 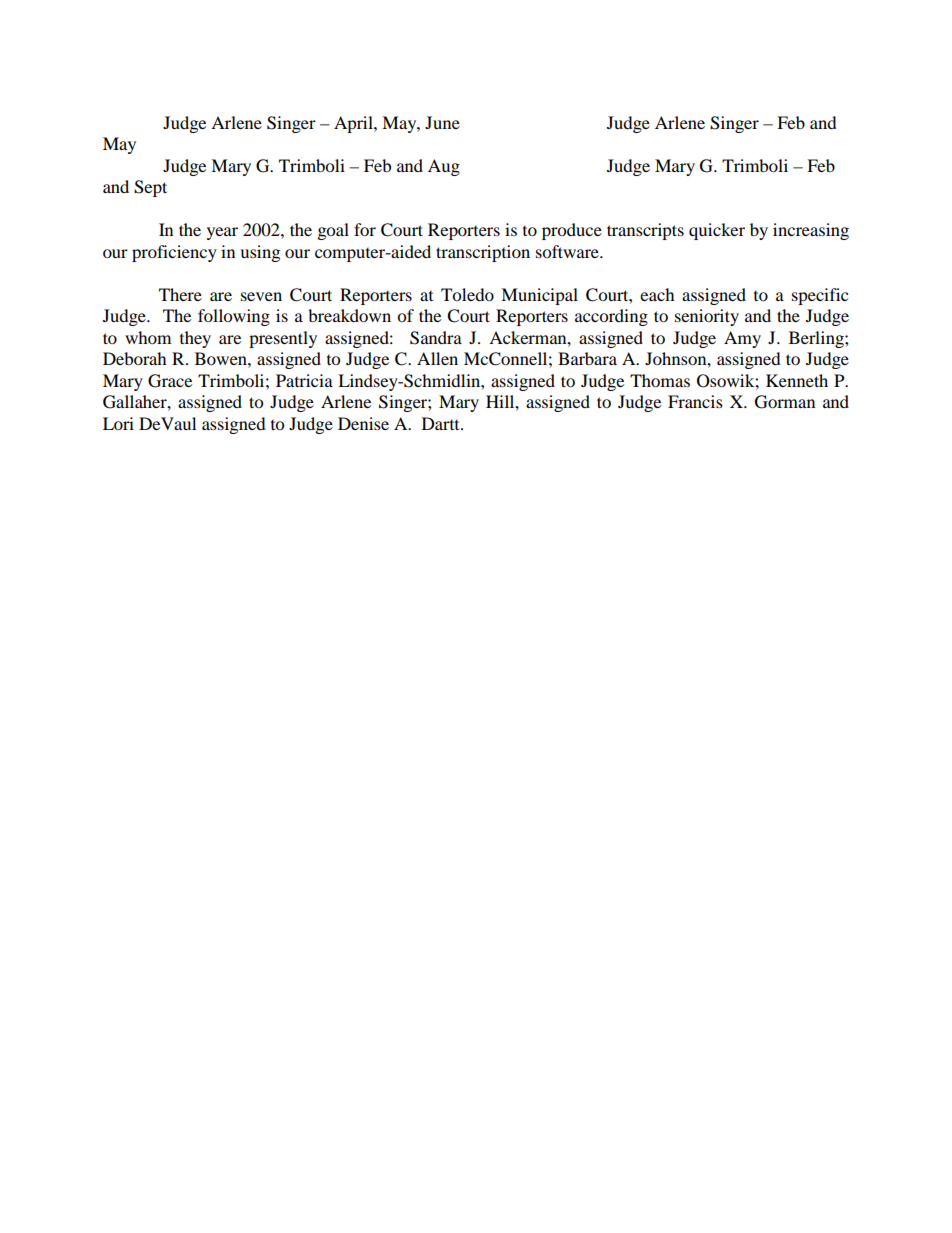 I want to click on seniority, so click(x=707, y=317).
